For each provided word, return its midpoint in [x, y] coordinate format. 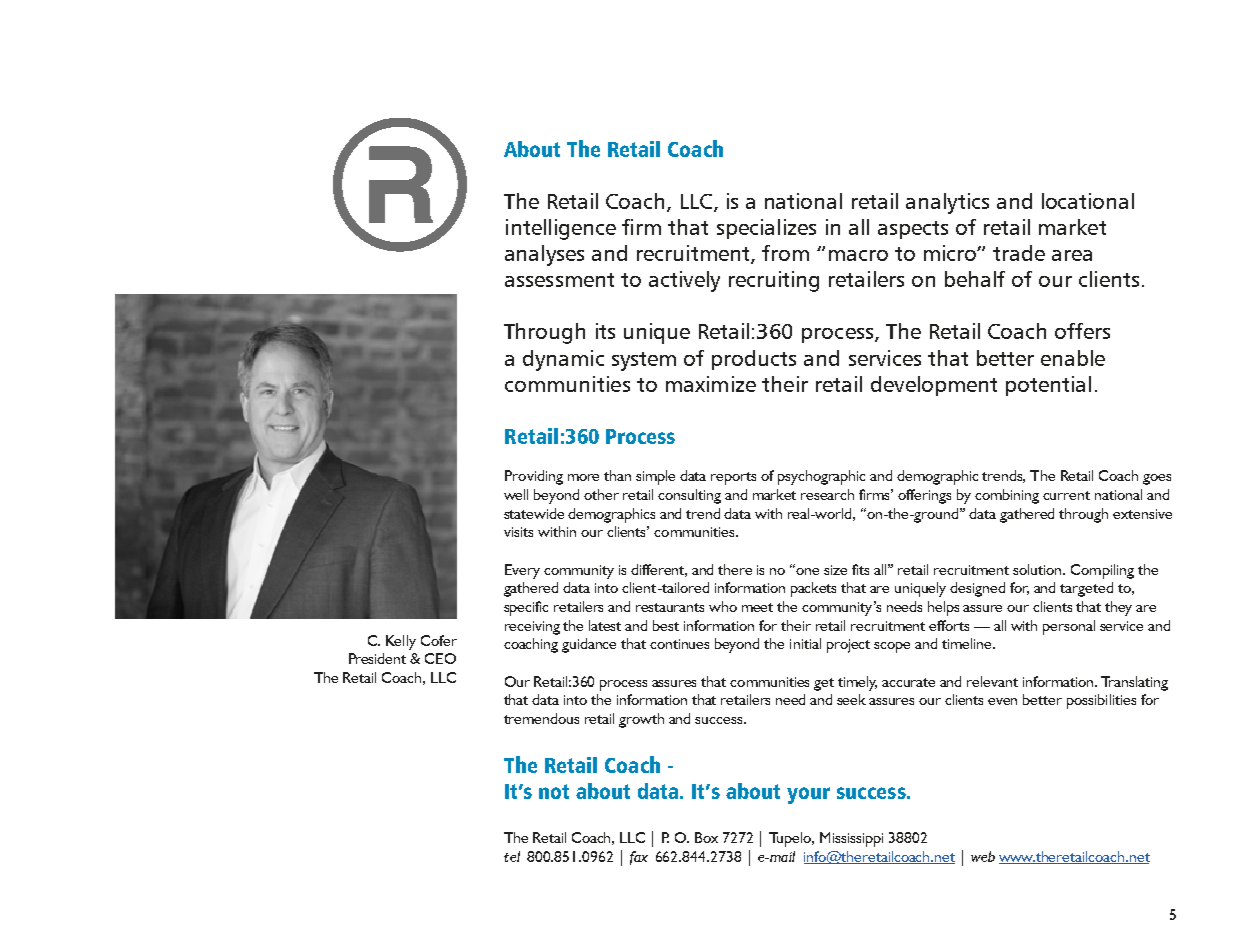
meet [757, 607]
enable [1073, 358]
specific [526, 608]
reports [733, 478]
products [754, 360]
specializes [766, 229]
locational [1088, 201]
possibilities [1101, 701]
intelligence [561, 229]
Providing [534, 477]
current [1066, 495]
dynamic [563, 360]
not [554, 791]
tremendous [541, 718]
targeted [1086, 589]
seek [851, 699]
